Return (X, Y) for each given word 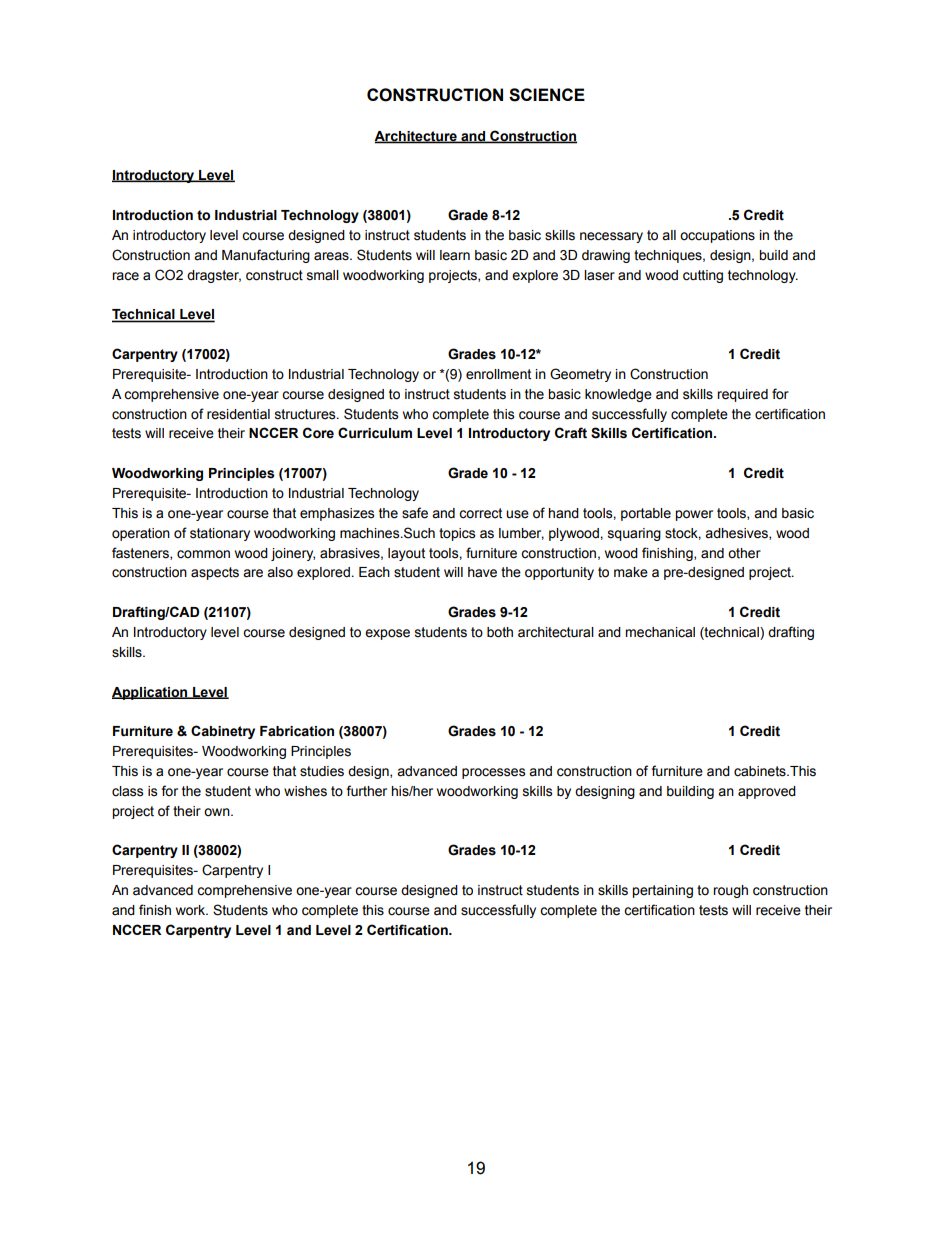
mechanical (660, 632)
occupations (717, 236)
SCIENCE (547, 95)
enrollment (498, 374)
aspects (215, 573)
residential (238, 414)
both (500, 632)
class (127, 791)
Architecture (416, 137)
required (742, 395)
